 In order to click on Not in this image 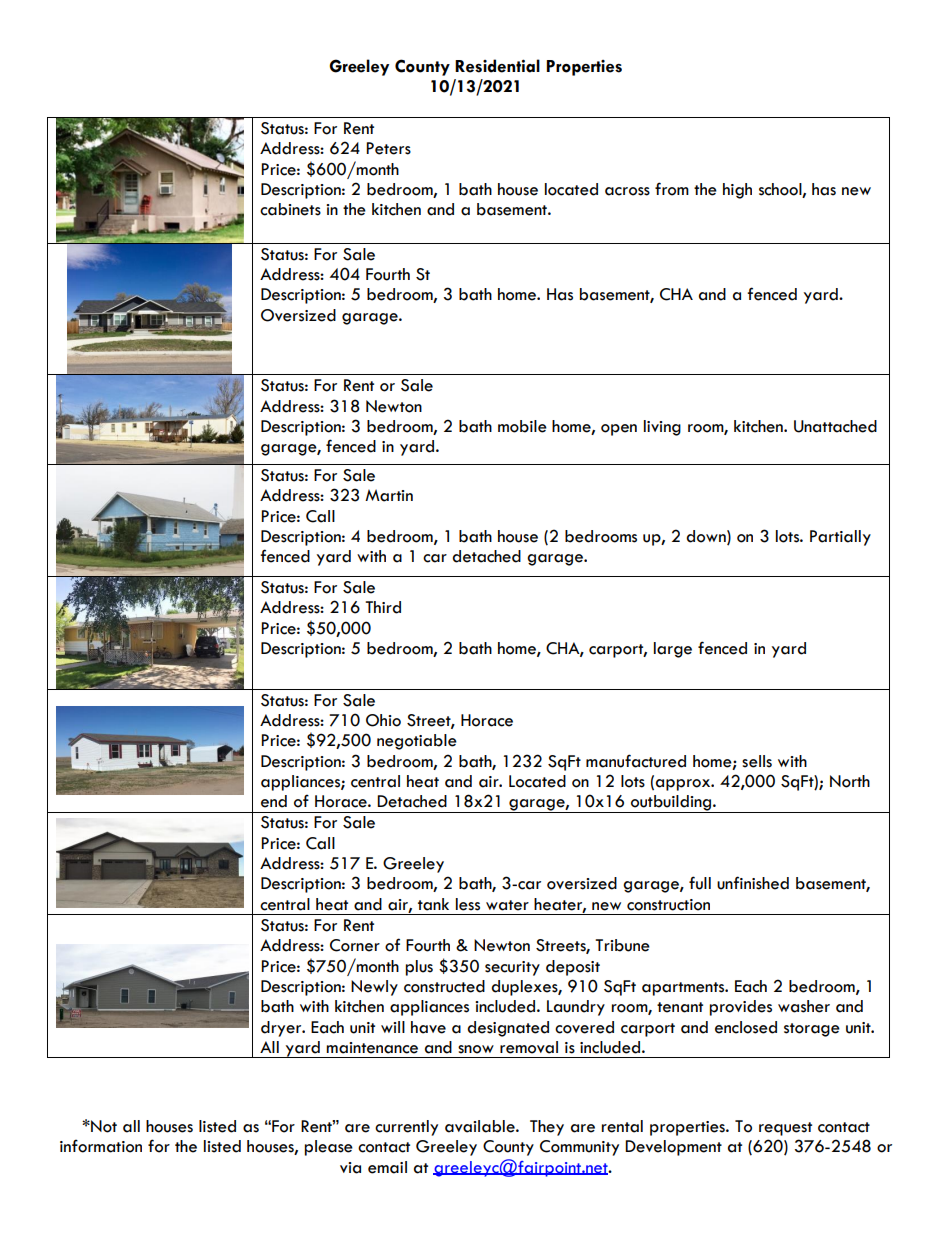, I will do `click(103, 1126)`.
